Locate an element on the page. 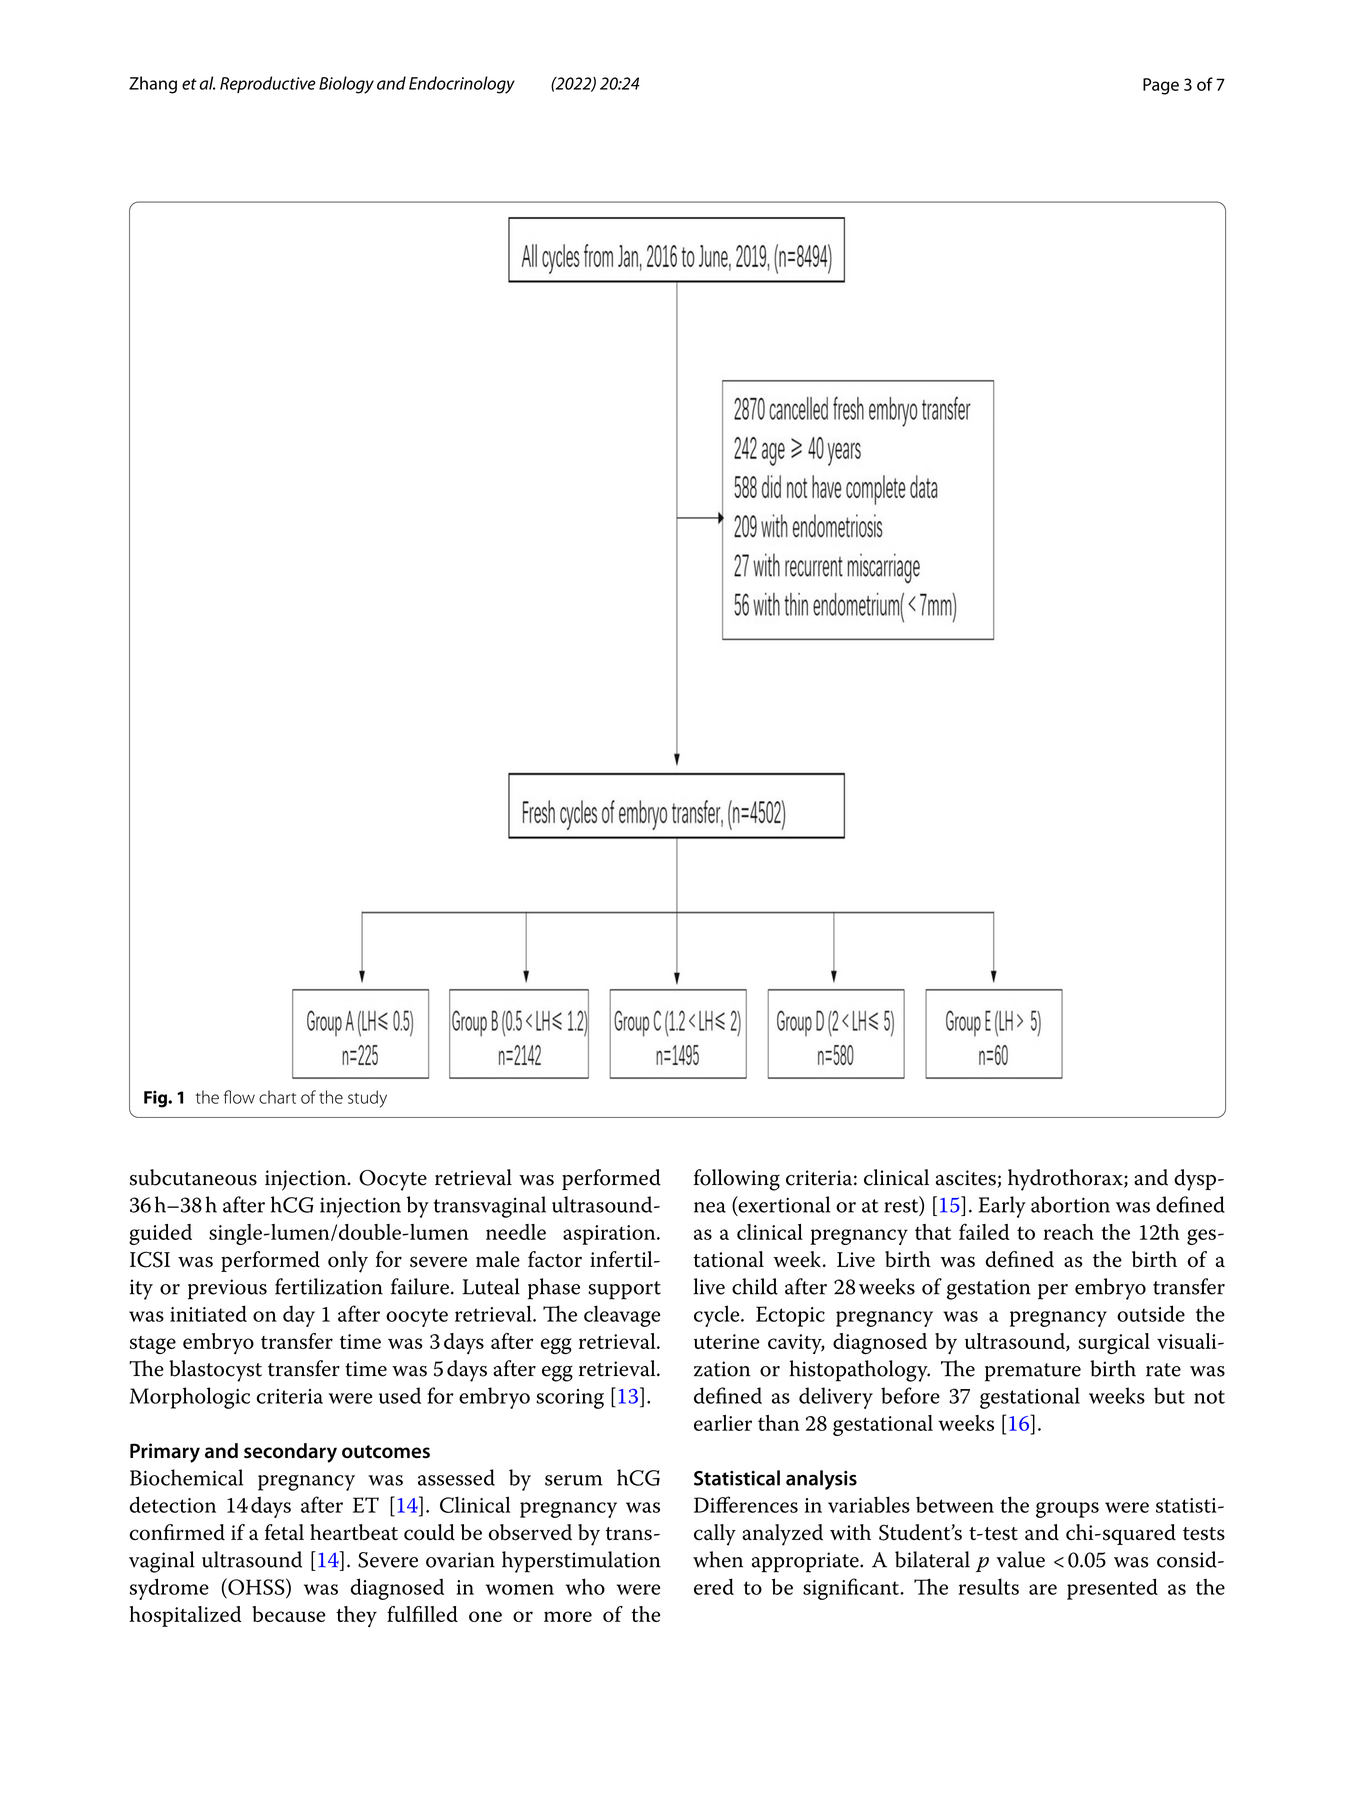  support is located at coordinates (624, 1290).
